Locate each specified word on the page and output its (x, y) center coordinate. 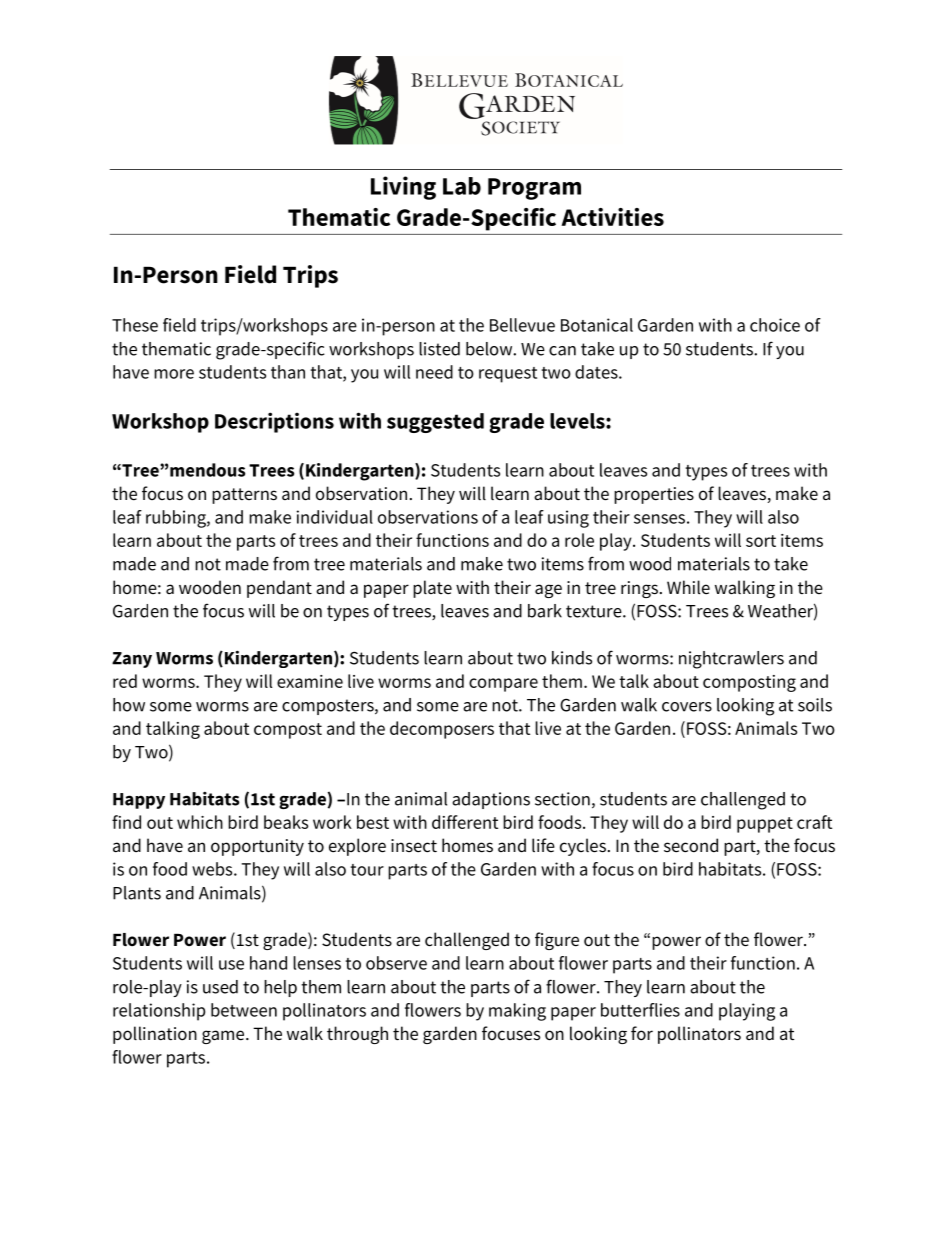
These (135, 325)
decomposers (442, 730)
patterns (244, 496)
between (244, 1010)
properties (654, 495)
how (129, 705)
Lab (462, 186)
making (517, 1012)
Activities (612, 217)
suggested (435, 423)
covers (687, 707)
